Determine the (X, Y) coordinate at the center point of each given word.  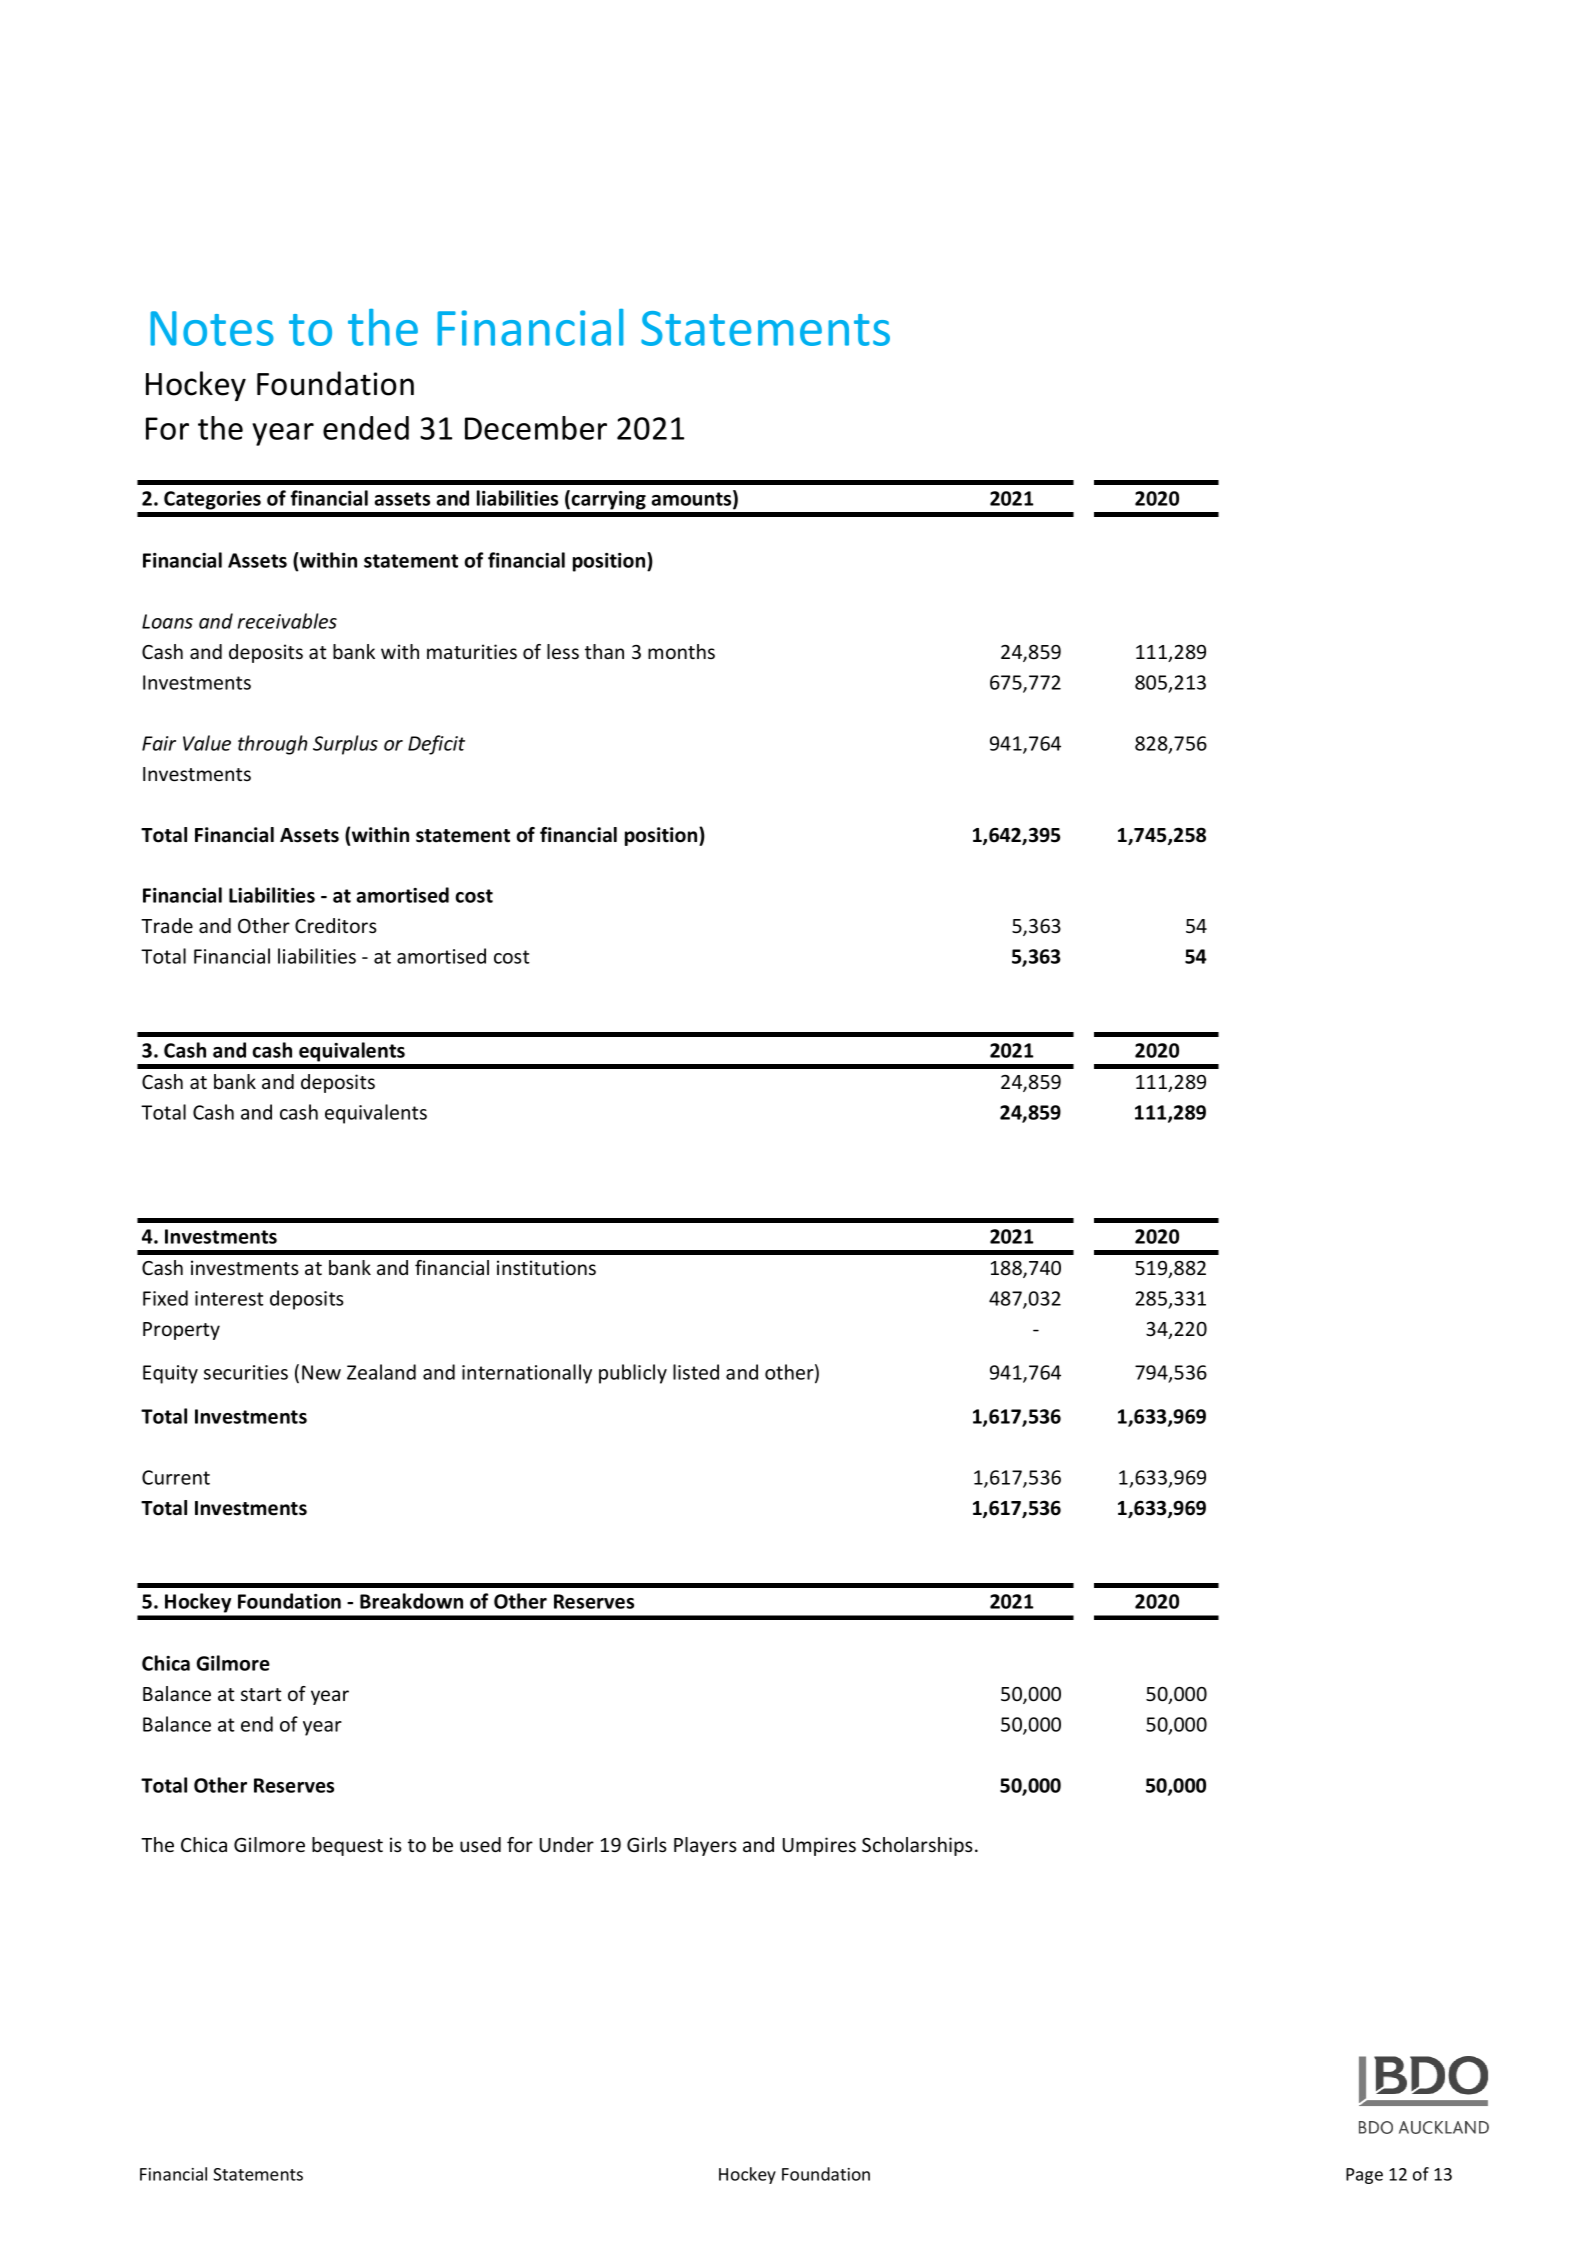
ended (366, 428)
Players (705, 1846)
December (536, 428)
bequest (347, 1846)
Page (1364, 2176)
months (681, 651)
